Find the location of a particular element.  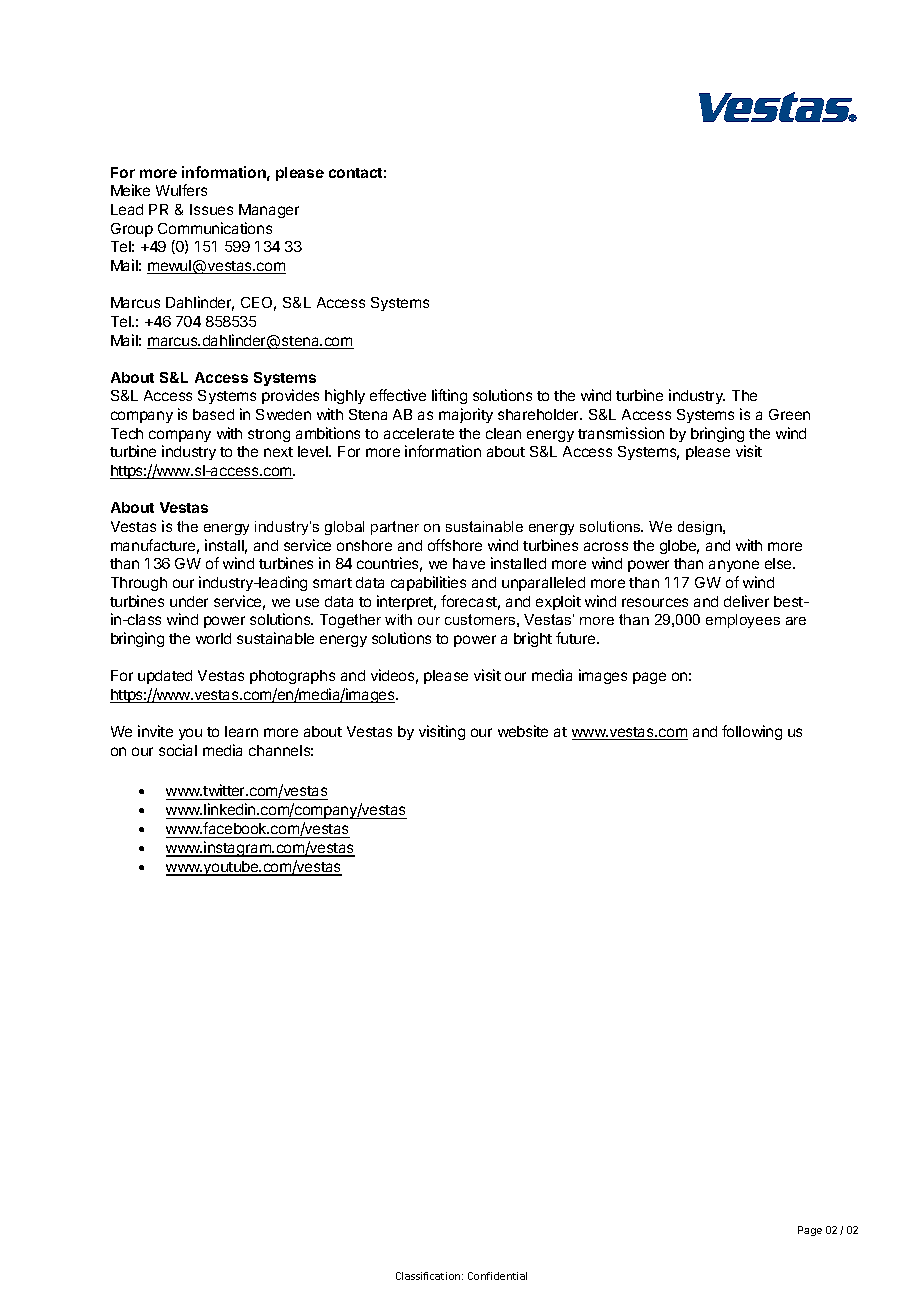

Manager is located at coordinates (269, 211).
